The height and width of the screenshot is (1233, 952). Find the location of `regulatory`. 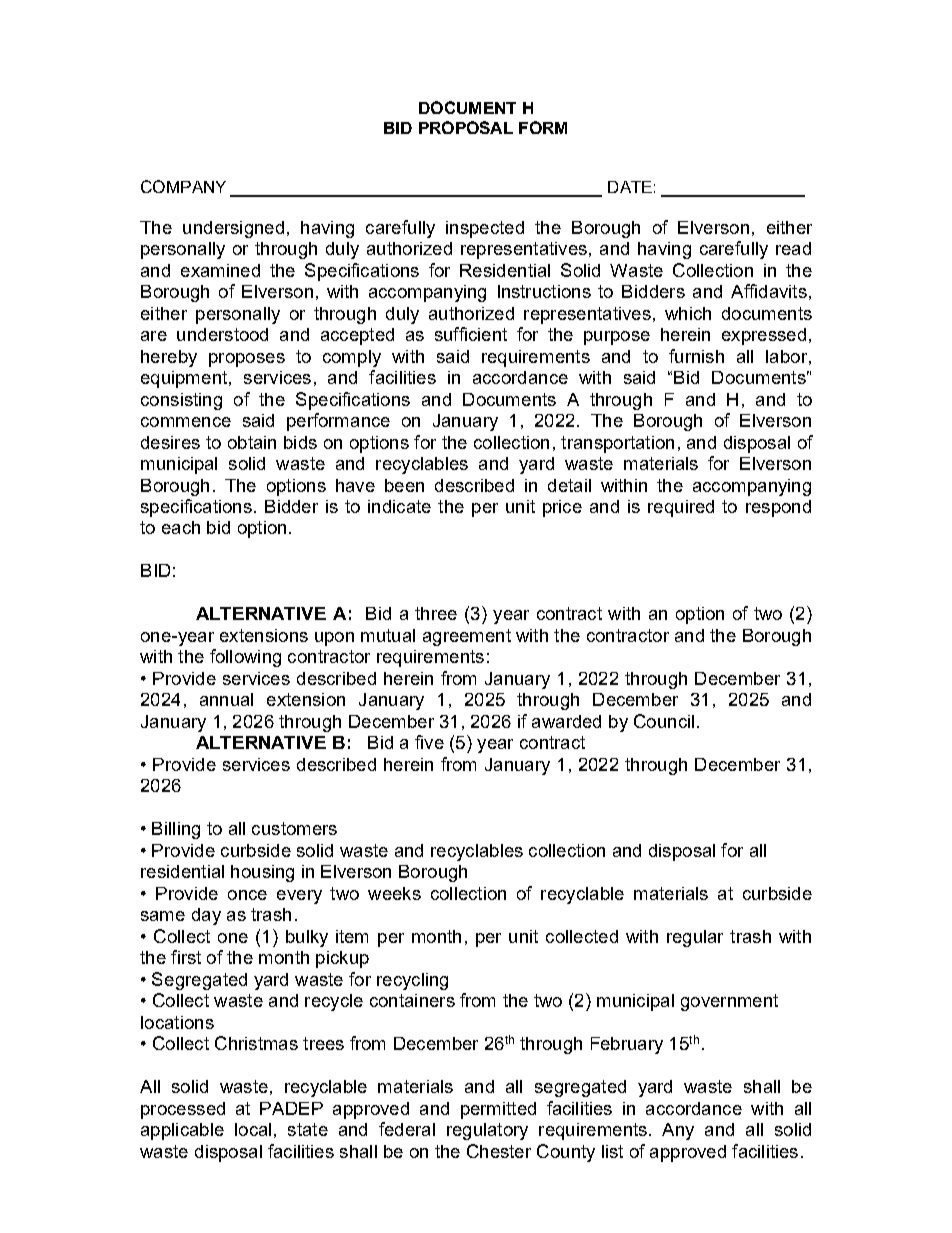

regulatory is located at coordinates (487, 1131).
